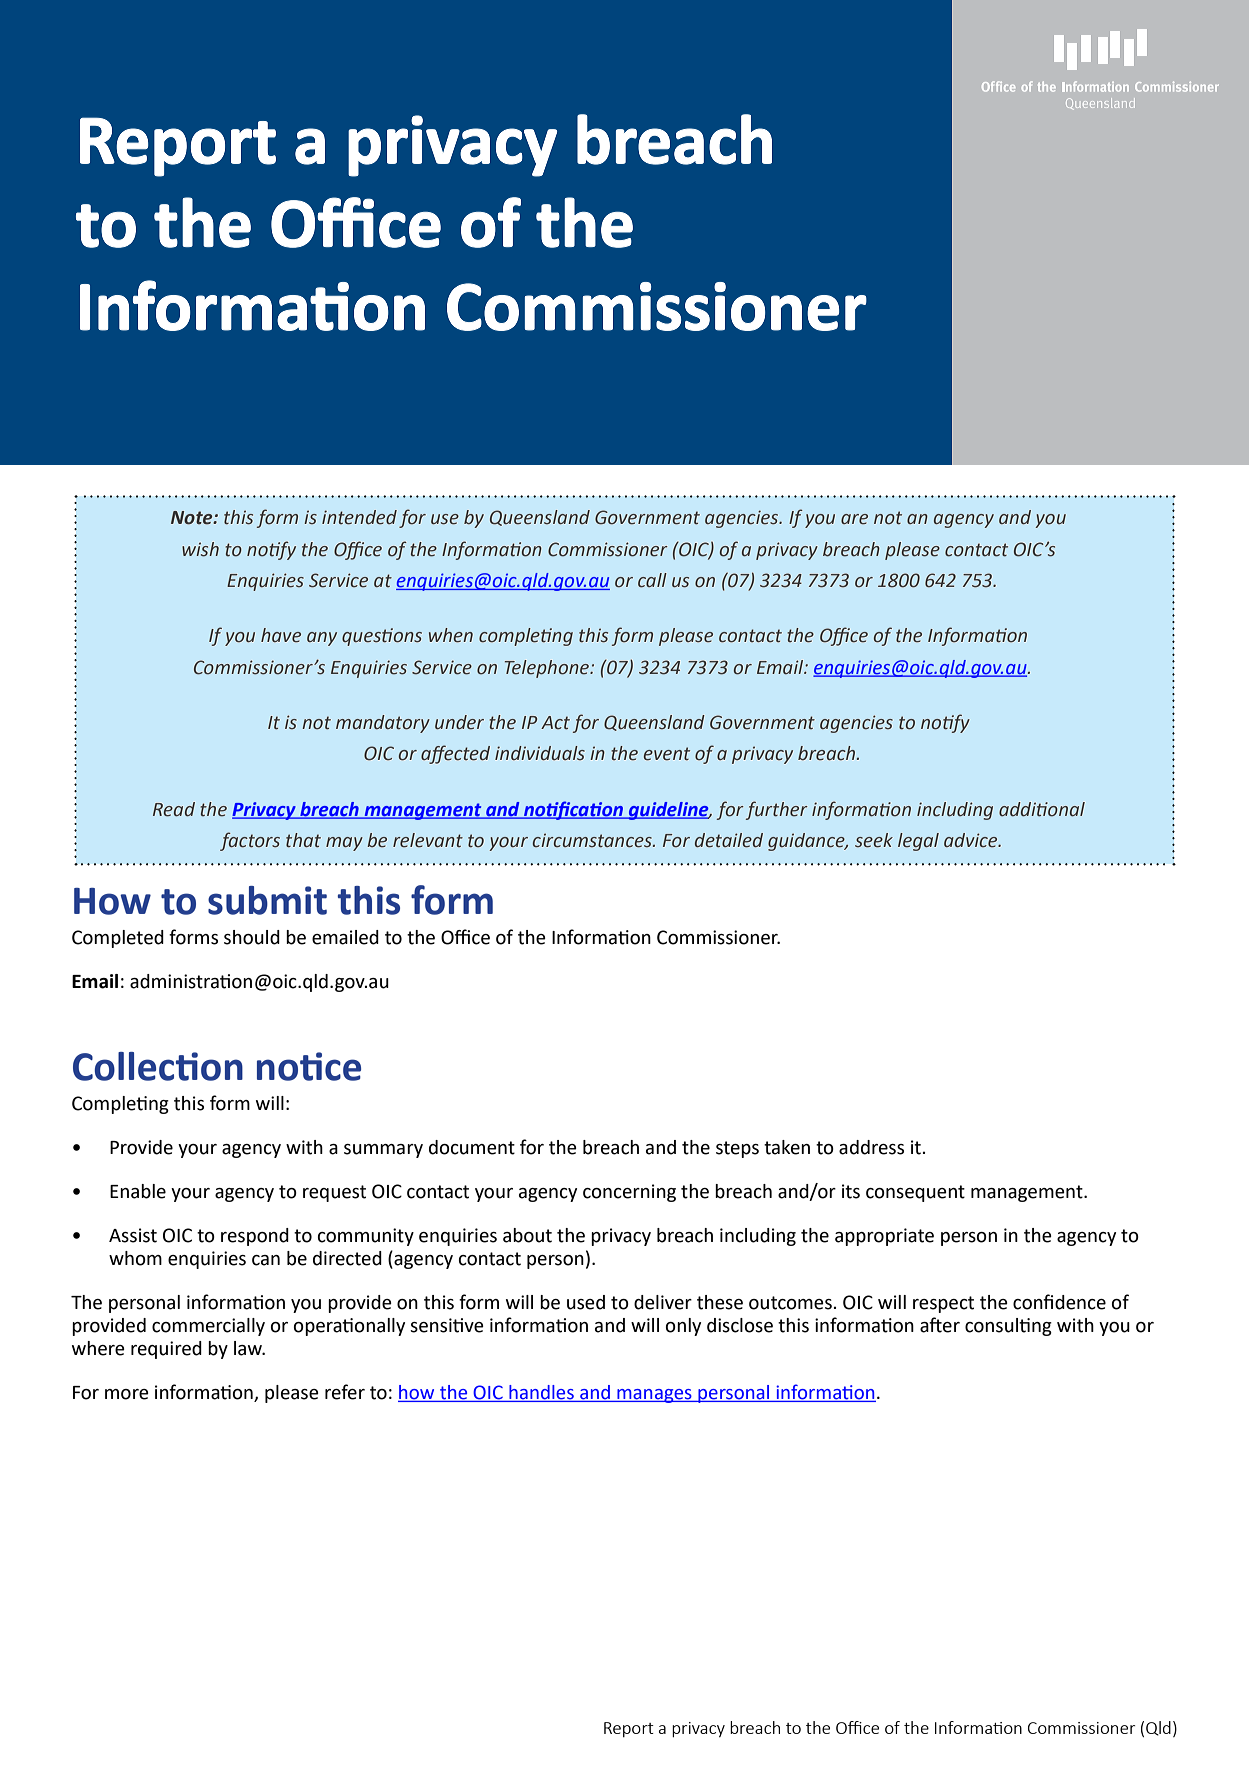 The image size is (1249, 1766). What do you see at coordinates (629, 1193) in the page?
I see `concerning` at bounding box center [629, 1193].
